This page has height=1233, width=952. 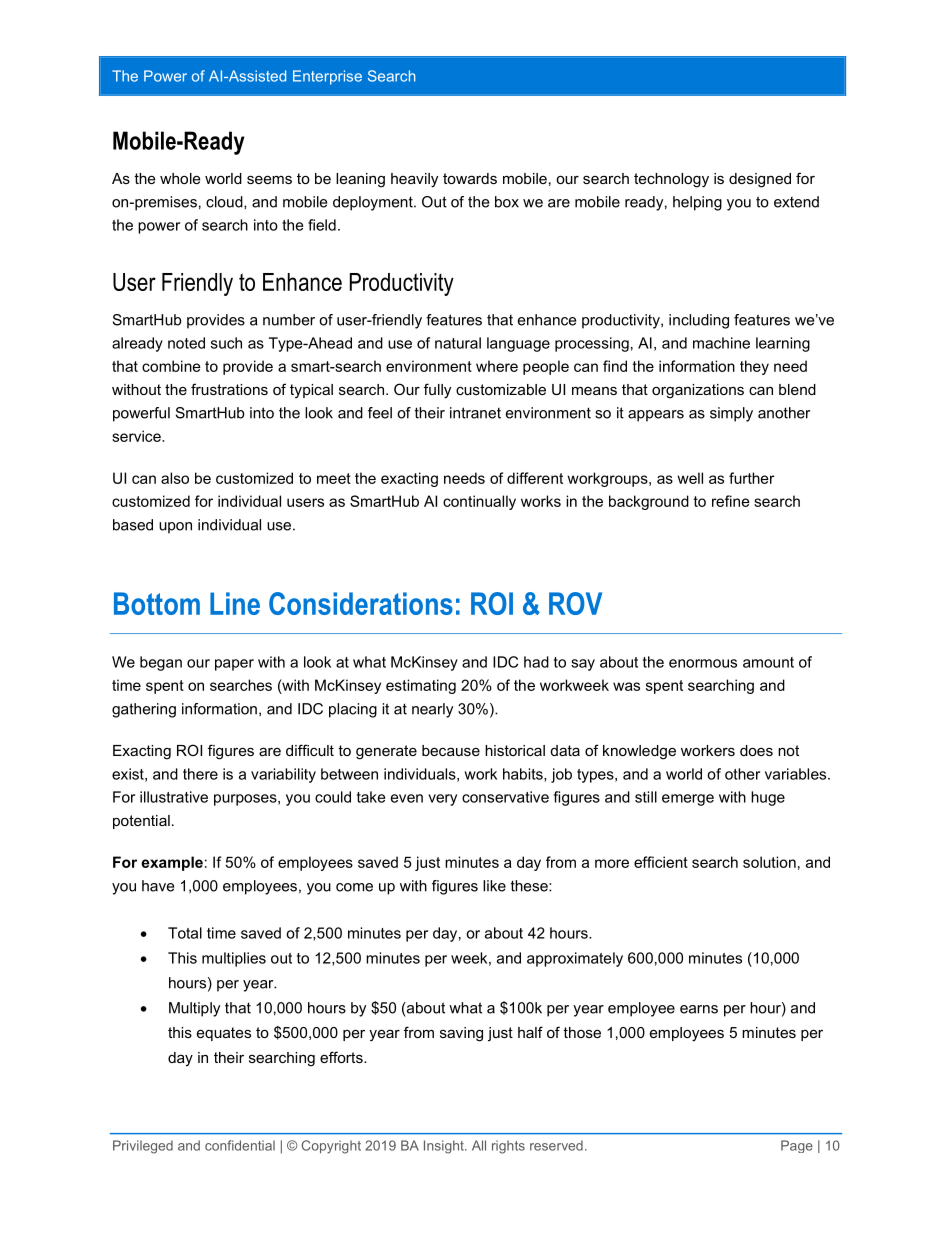 What do you see at coordinates (470, 178) in the page?
I see `towards` at bounding box center [470, 178].
